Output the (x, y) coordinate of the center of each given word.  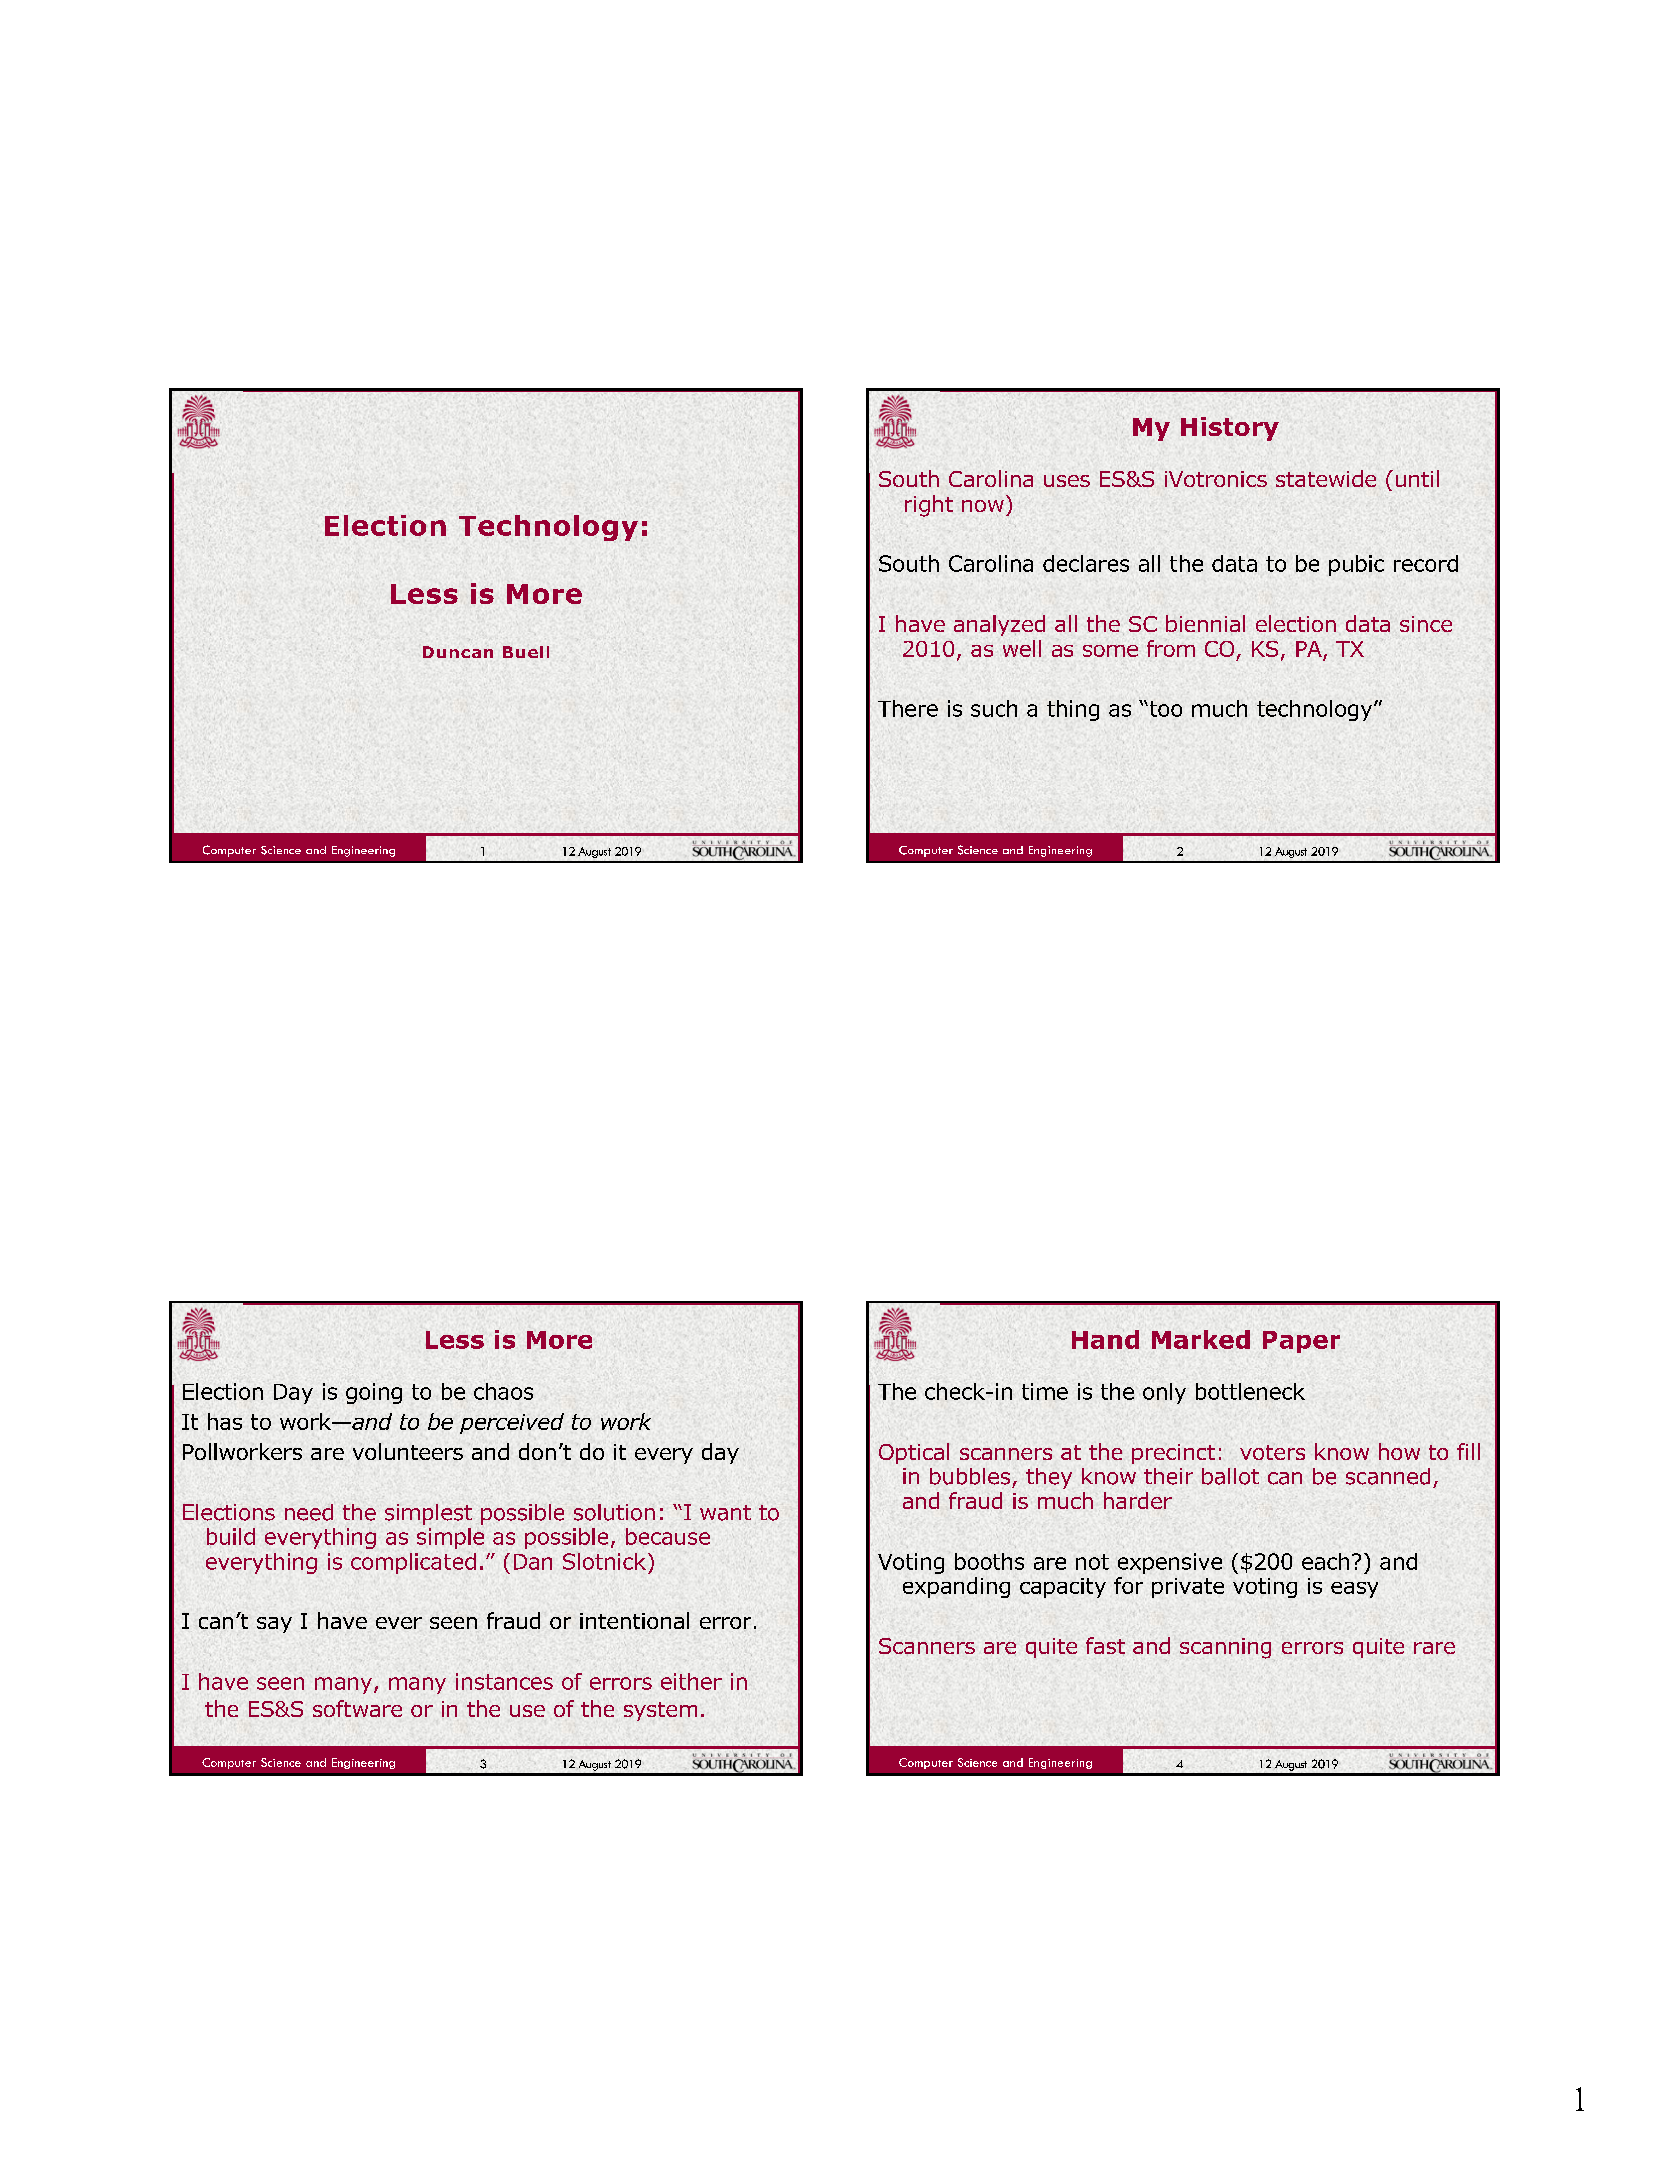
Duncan (458, 652)
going (374, 1393)
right (929, 506)
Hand (1105, 1339)
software (357, 1708)
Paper (1301, 1342)
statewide (1326, 478)
